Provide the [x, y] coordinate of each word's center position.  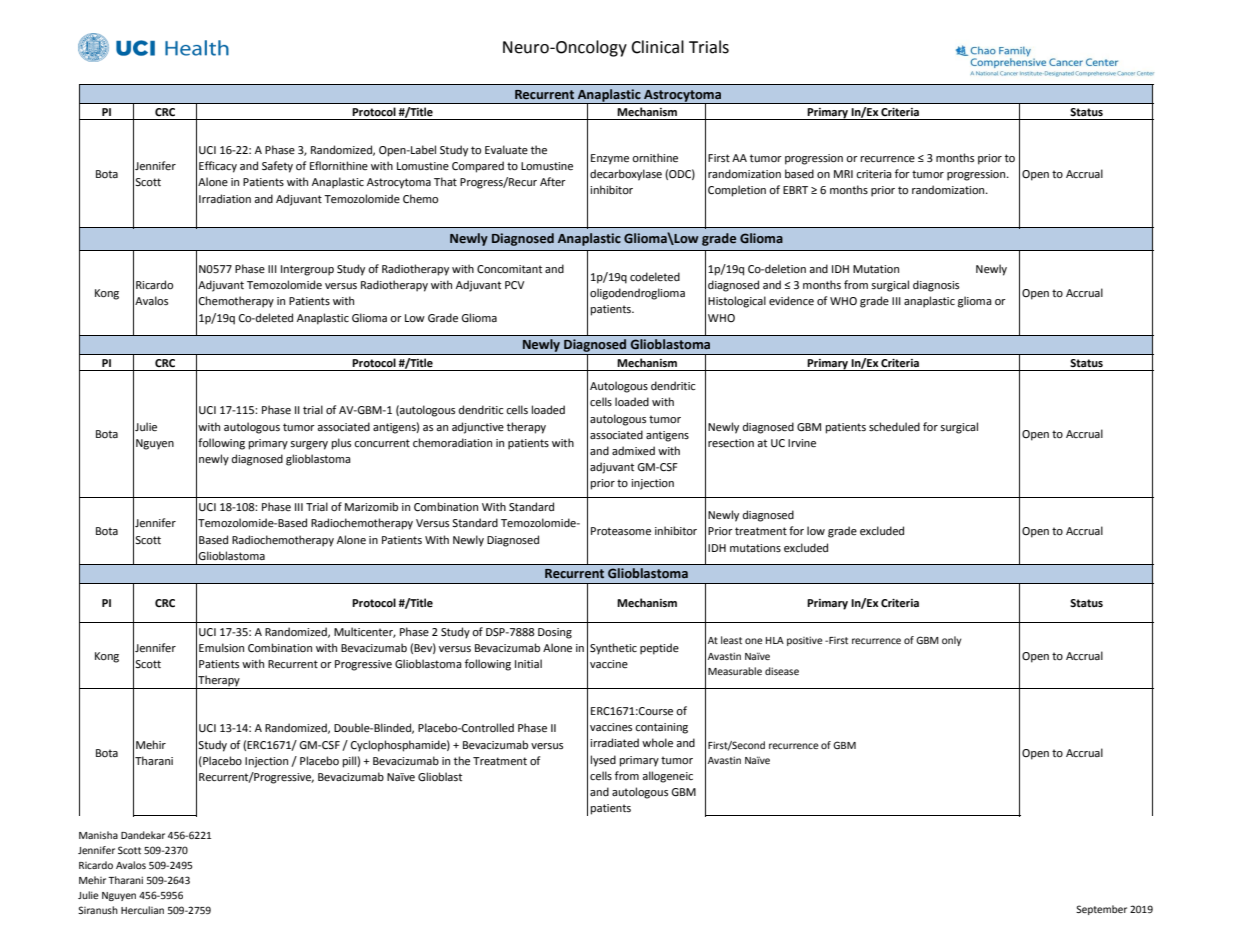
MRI [843, 174]
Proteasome [621, 531]
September [1101, 910]
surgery [309, 445]
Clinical [657, 47]
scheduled [894, 427]
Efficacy [218, 167]
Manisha [98, 835]
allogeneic [667, 777]
